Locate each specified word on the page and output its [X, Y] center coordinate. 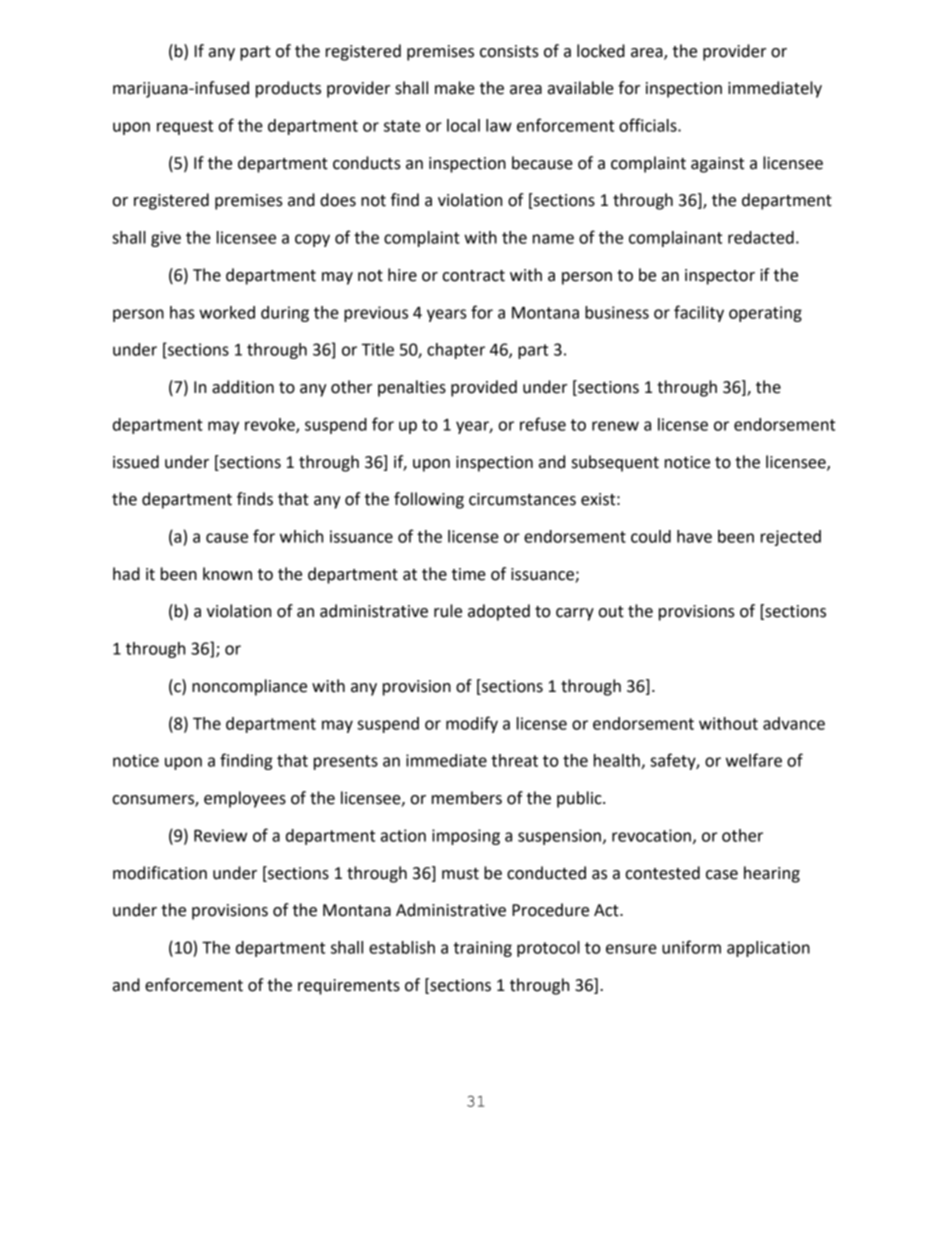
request [185, 127]
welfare [754, 760]
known [227, 574]
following [429, 500]
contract [473, 276]
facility [699, 313]
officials [649, 125]
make [455, 88]
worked [227, 312]
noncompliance [249, 687]
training [483, 949]
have [694, 536]
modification [160, 873]
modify [472, 724]
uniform [691, 947]
